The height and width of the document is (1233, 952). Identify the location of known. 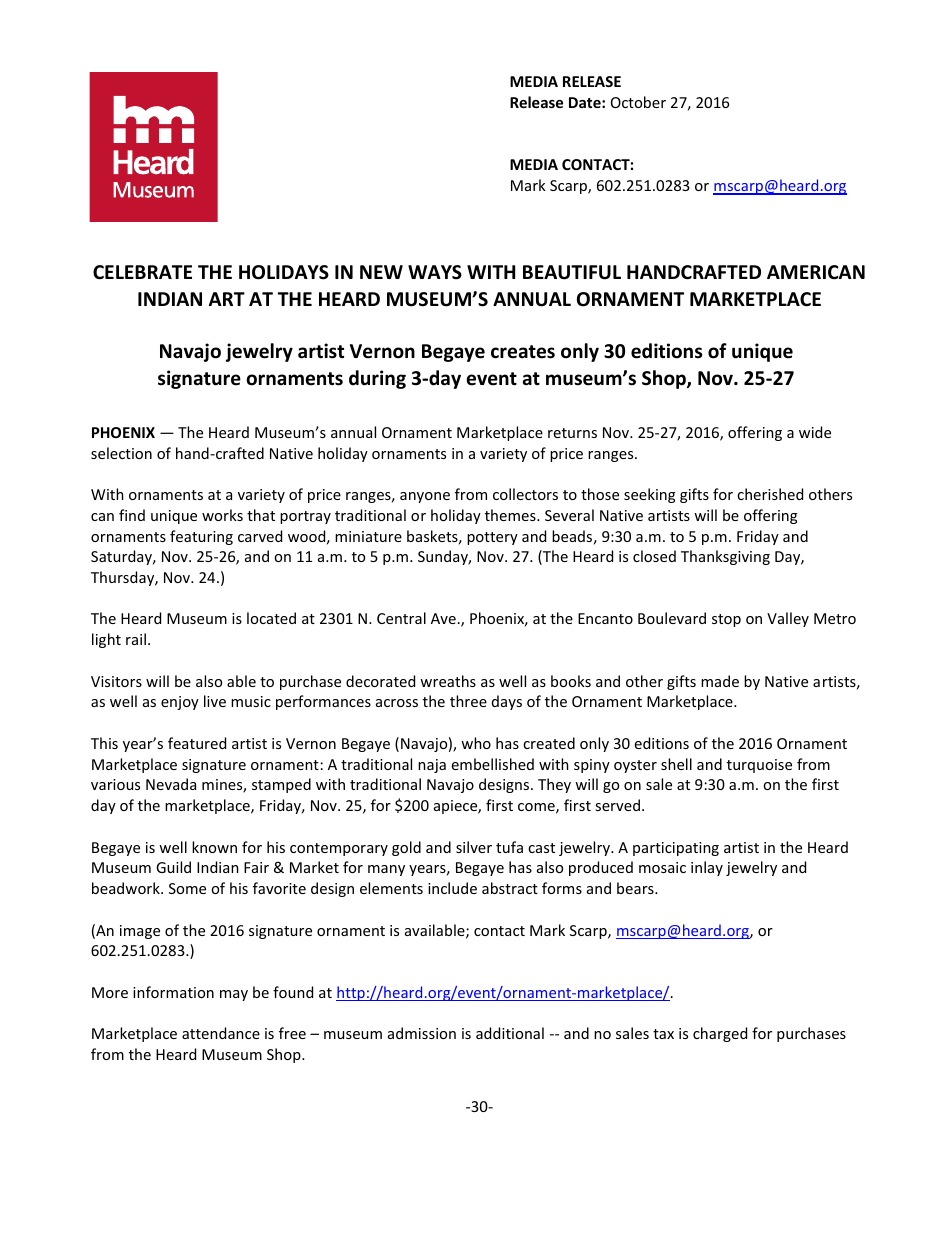
(214, 847).
